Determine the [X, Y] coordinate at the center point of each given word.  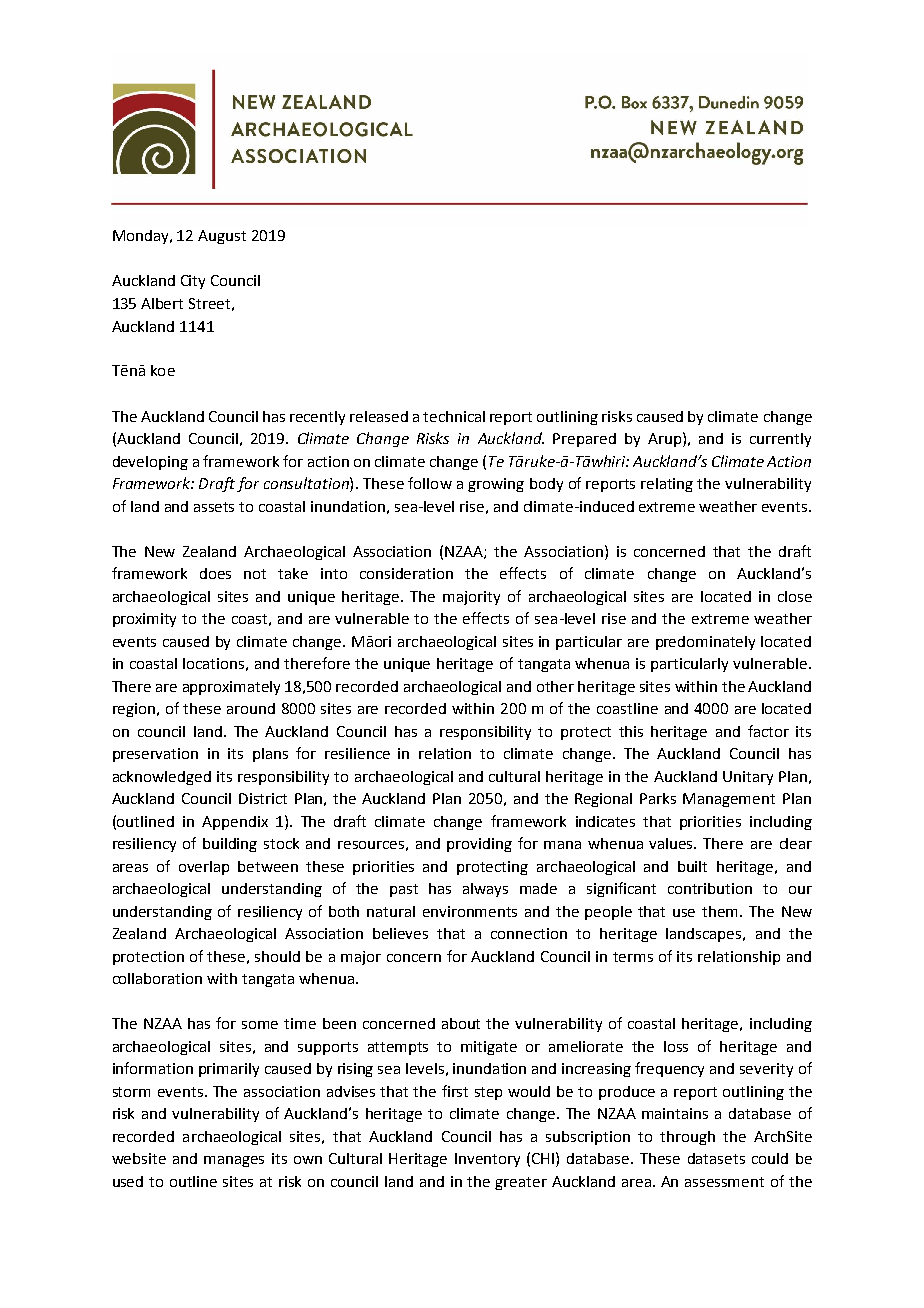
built [692, 866]
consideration [406, 573]
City [193, 282]
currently [780, 440]
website [139, 1158]
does [215, 573]
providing [479, 845]
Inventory [487, 1160]
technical [454, 416]
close [795, 596]
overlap [204, 868]
